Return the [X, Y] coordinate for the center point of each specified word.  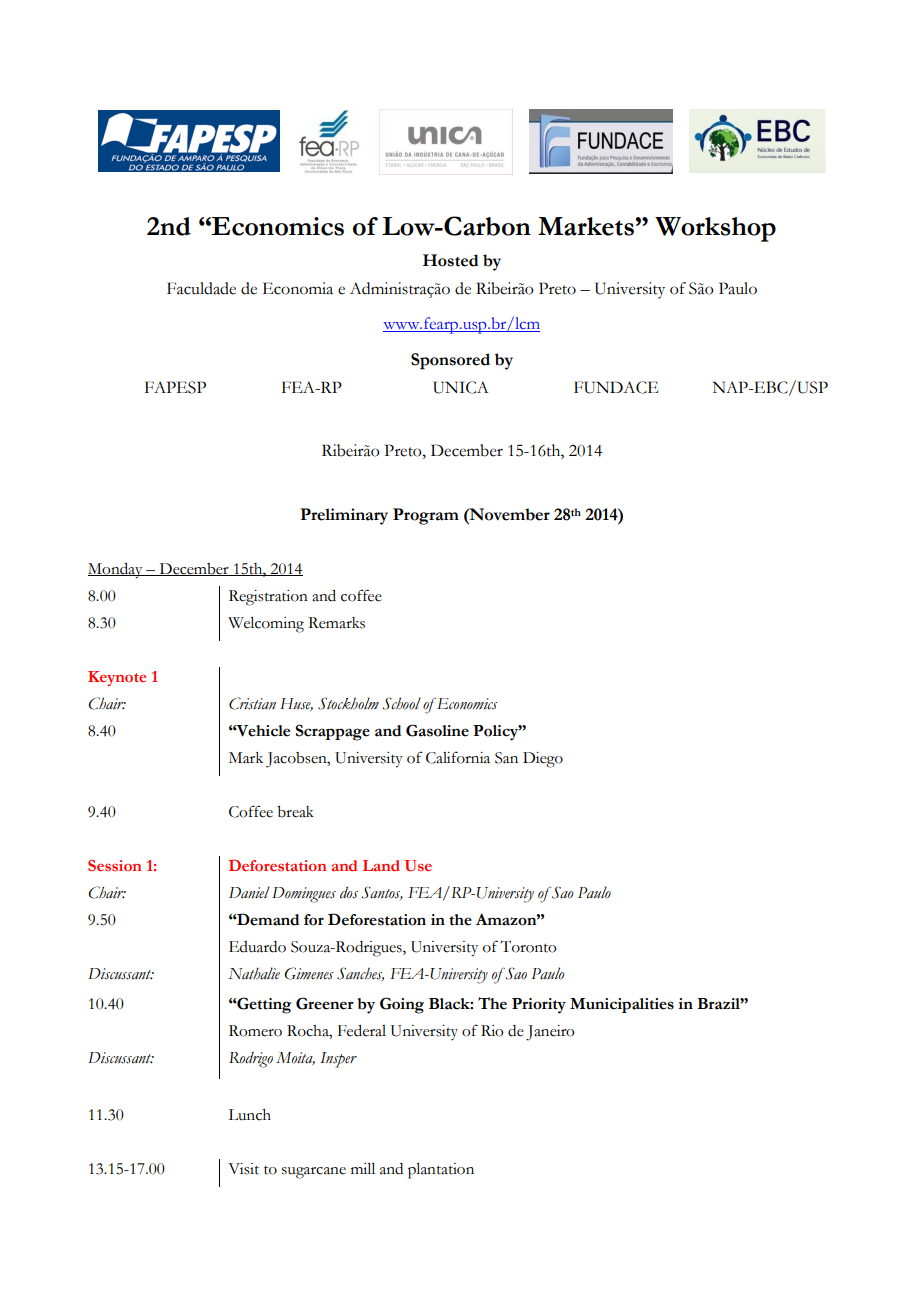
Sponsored [450, 361]
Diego [543, 760]
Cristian [252, 703]
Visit [243, 1169]
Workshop [715, 229]
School [401, 703]
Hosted [451, 260]
